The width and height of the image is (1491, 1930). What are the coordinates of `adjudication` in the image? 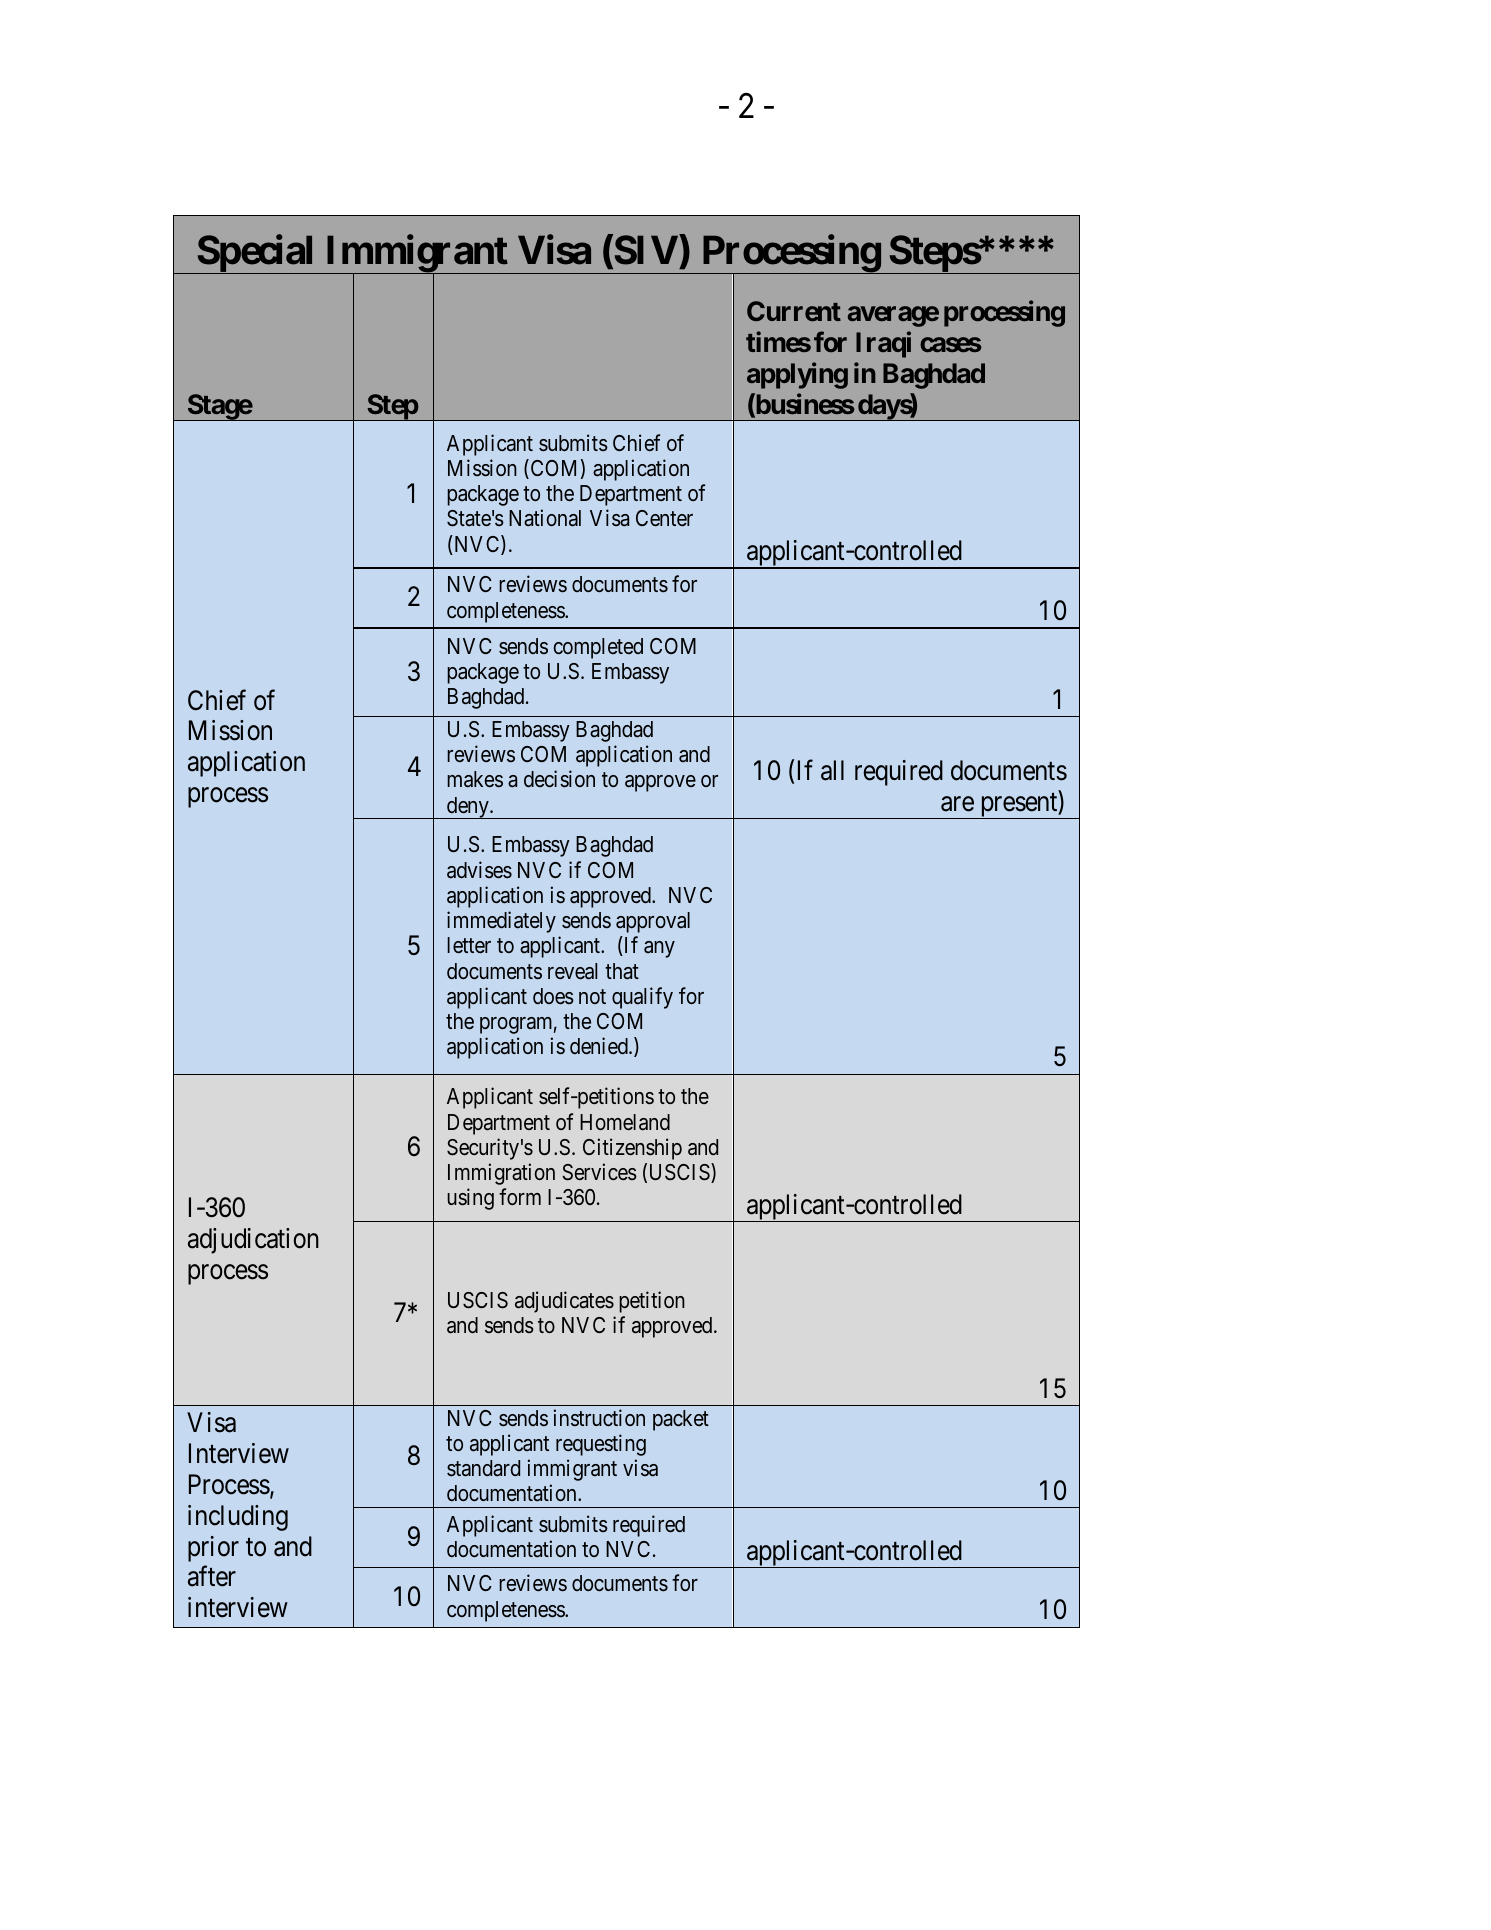 It's located at (253, 1241).
